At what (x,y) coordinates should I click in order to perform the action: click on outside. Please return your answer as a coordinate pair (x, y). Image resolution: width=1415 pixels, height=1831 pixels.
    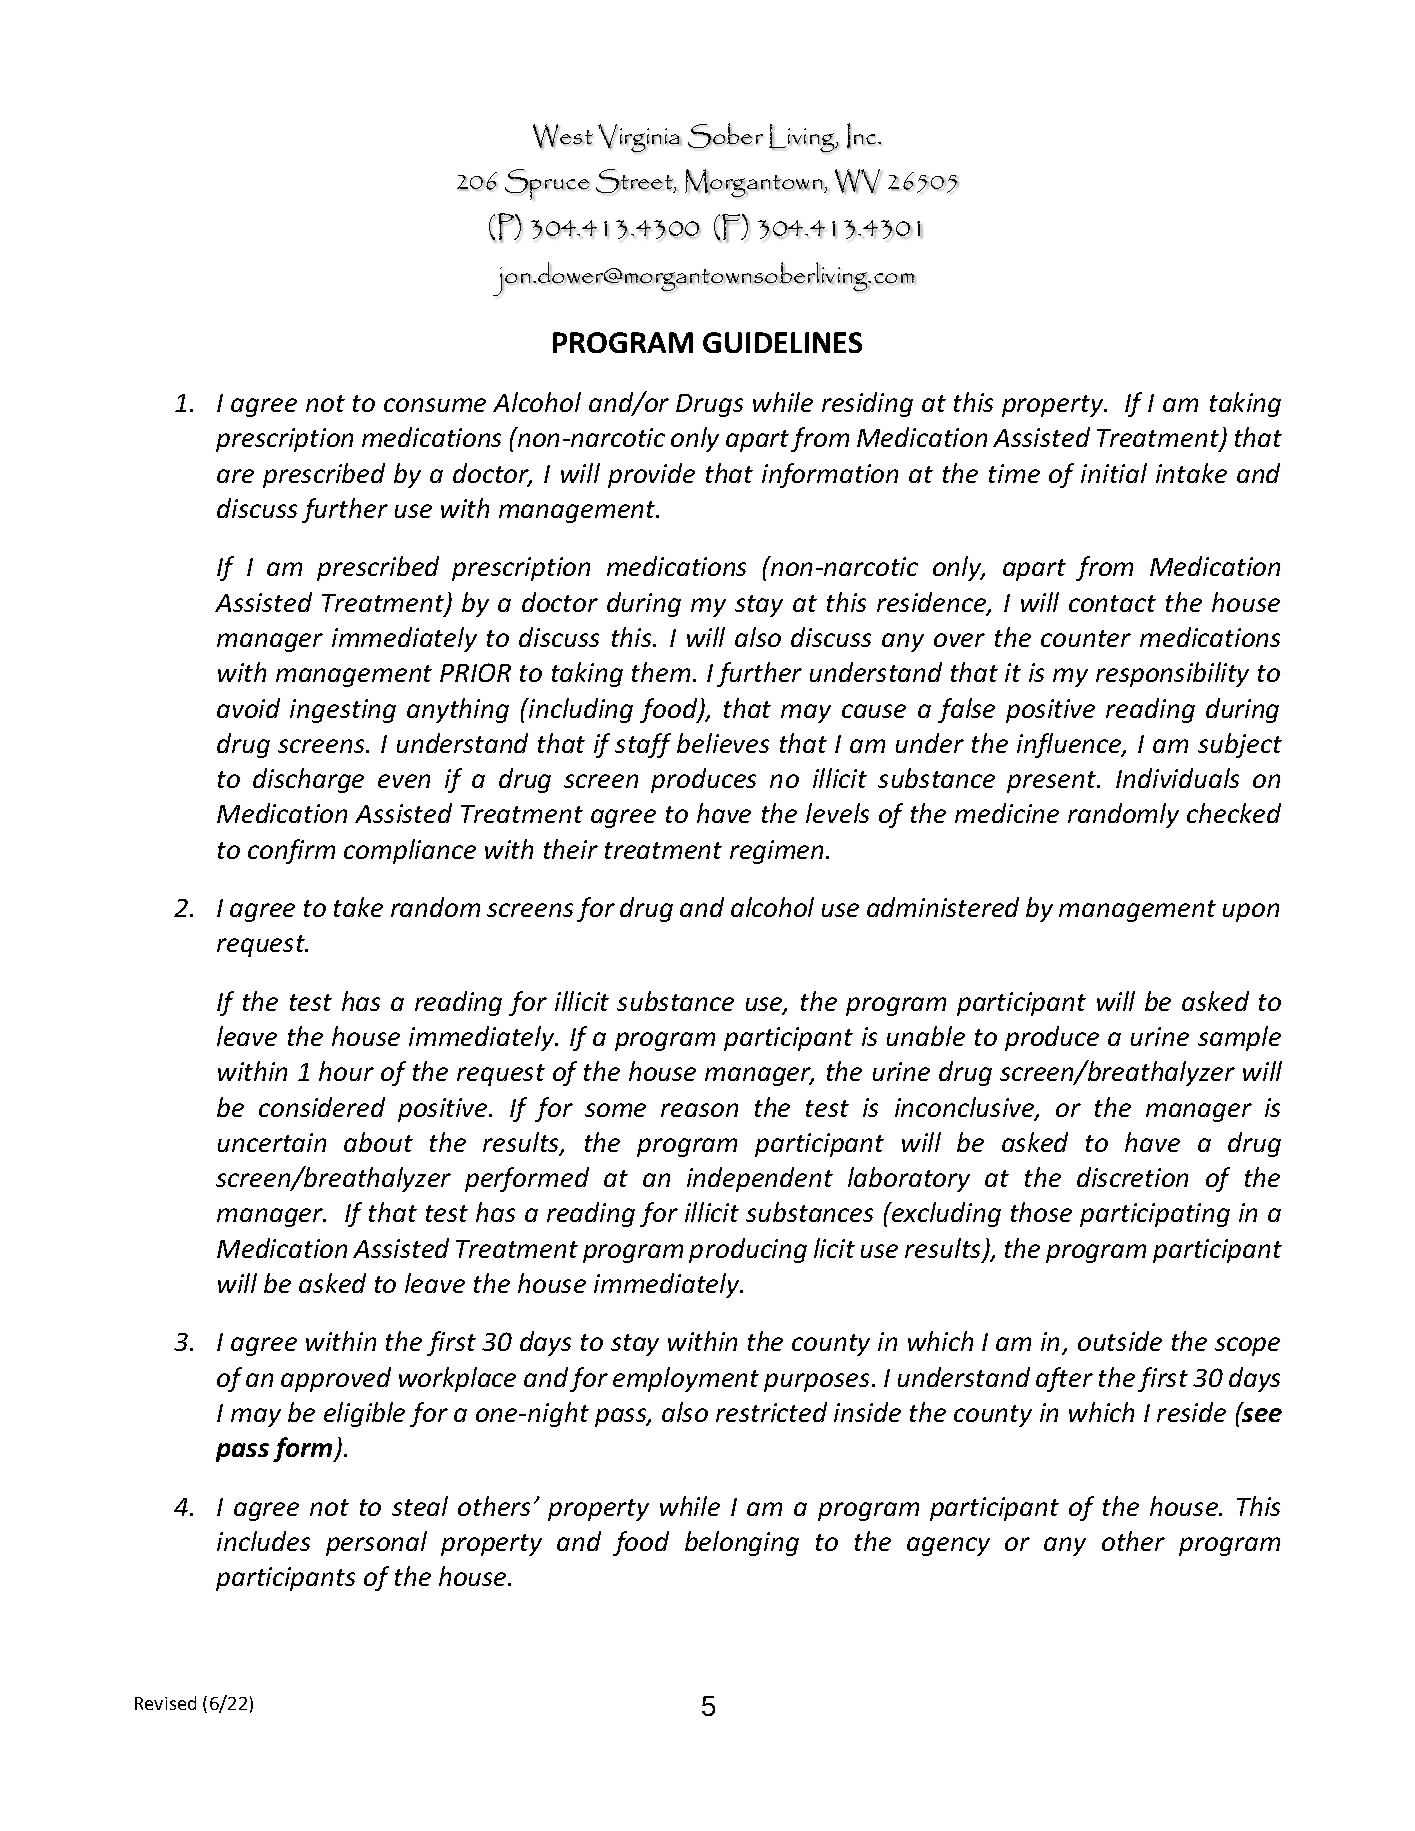
    Looking at the image, I should click on (1120, 1341).
